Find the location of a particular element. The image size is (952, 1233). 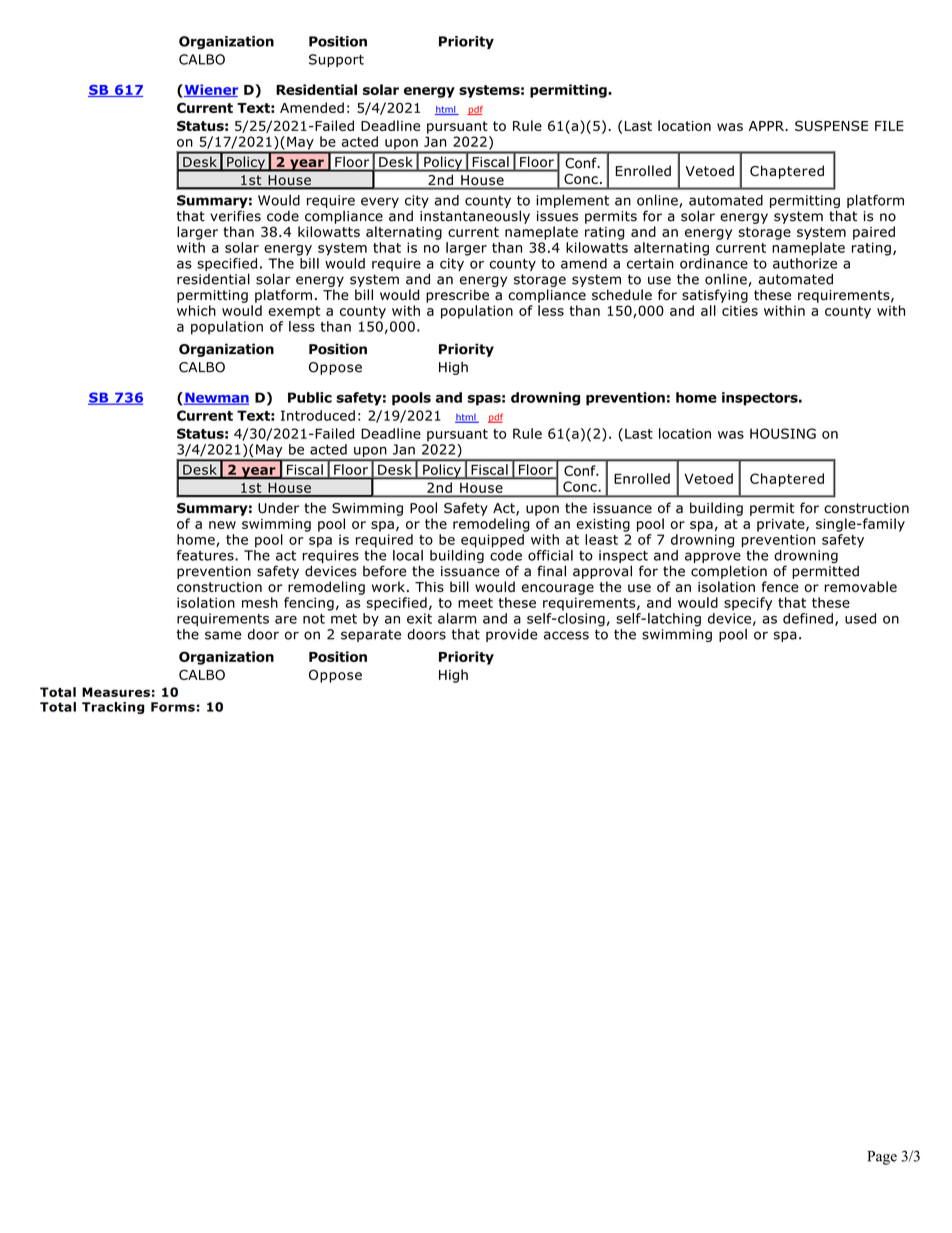

equipped is located at coordinates (492, 541).
